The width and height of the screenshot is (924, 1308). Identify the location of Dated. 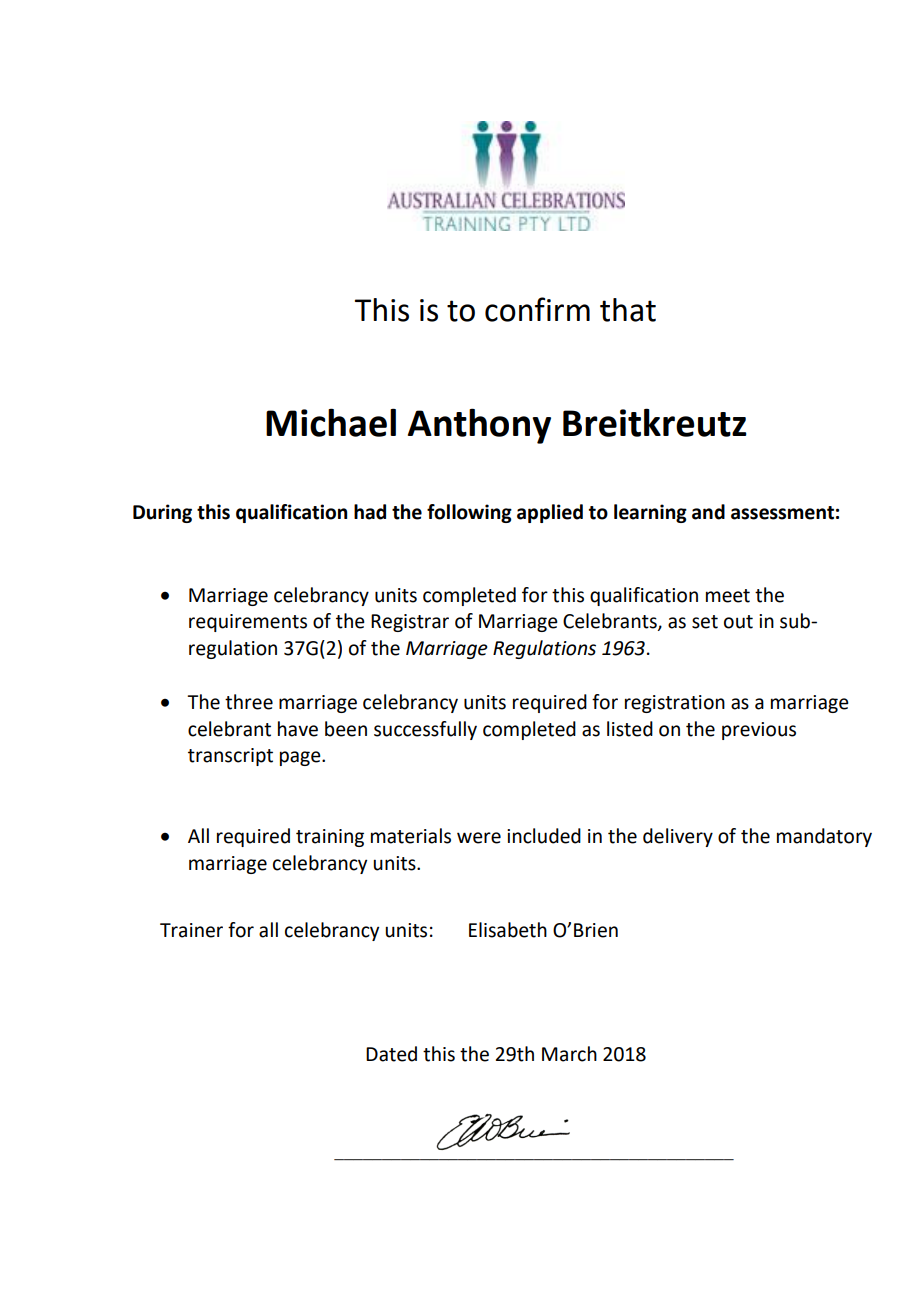
(391, 1054).
